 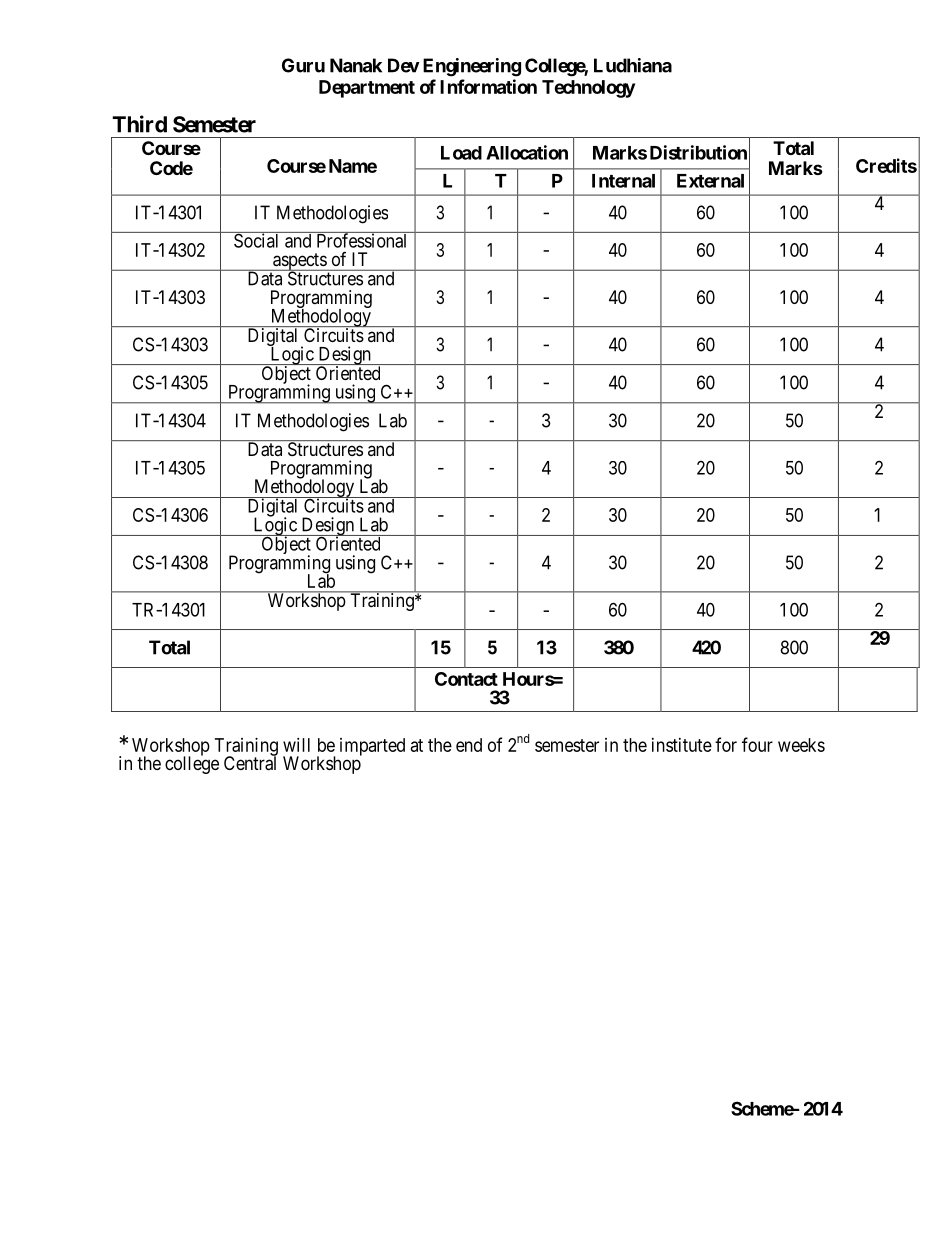 What do you see at coordinates (303, 65) in the screenshot?
I see `Guru` at bounding box center [303, 65].
